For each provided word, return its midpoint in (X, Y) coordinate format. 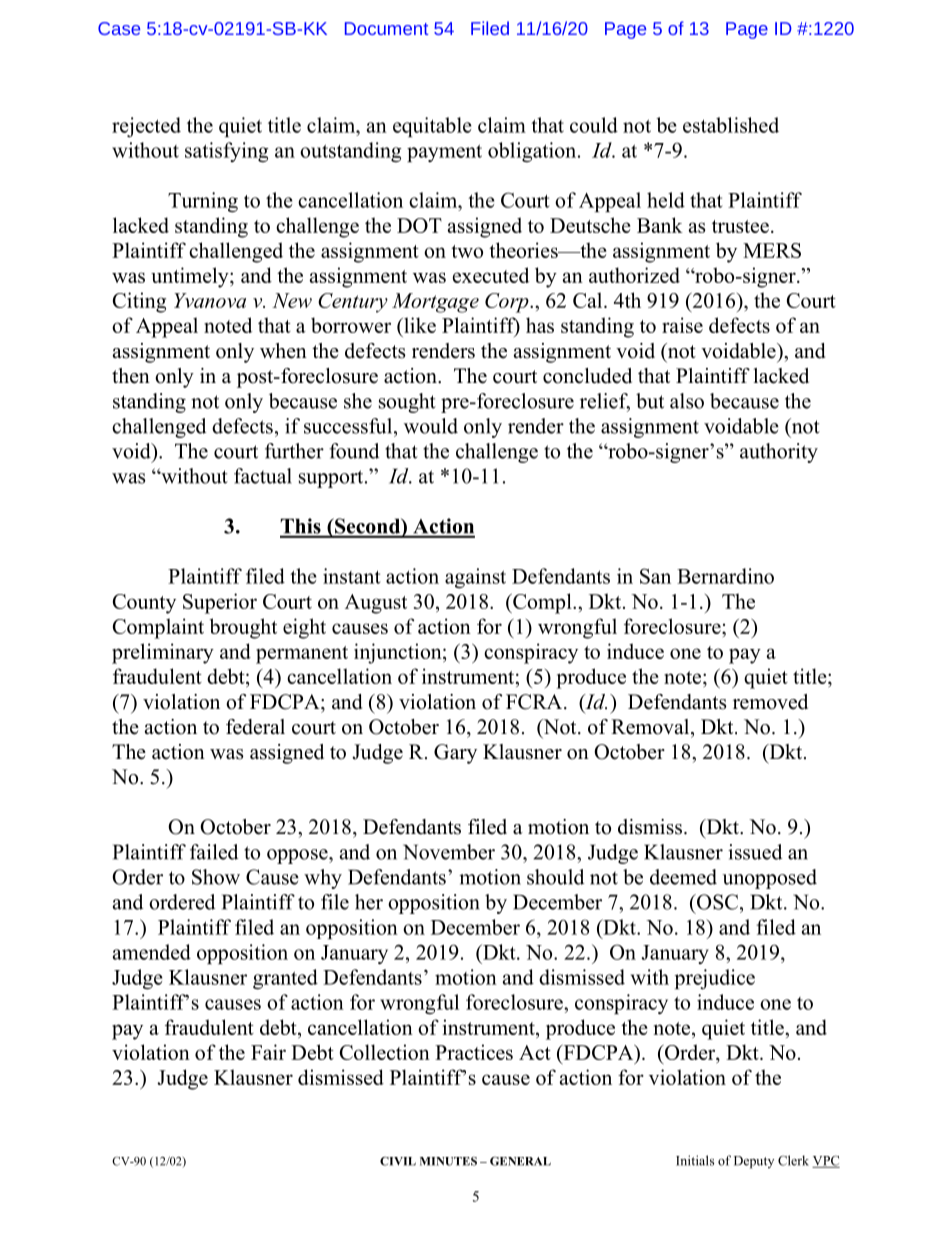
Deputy (754, 1162)
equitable (432, 127)
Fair (268, 1052)
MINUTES (448, 1161)
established (731, 125)
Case (119, 28)
